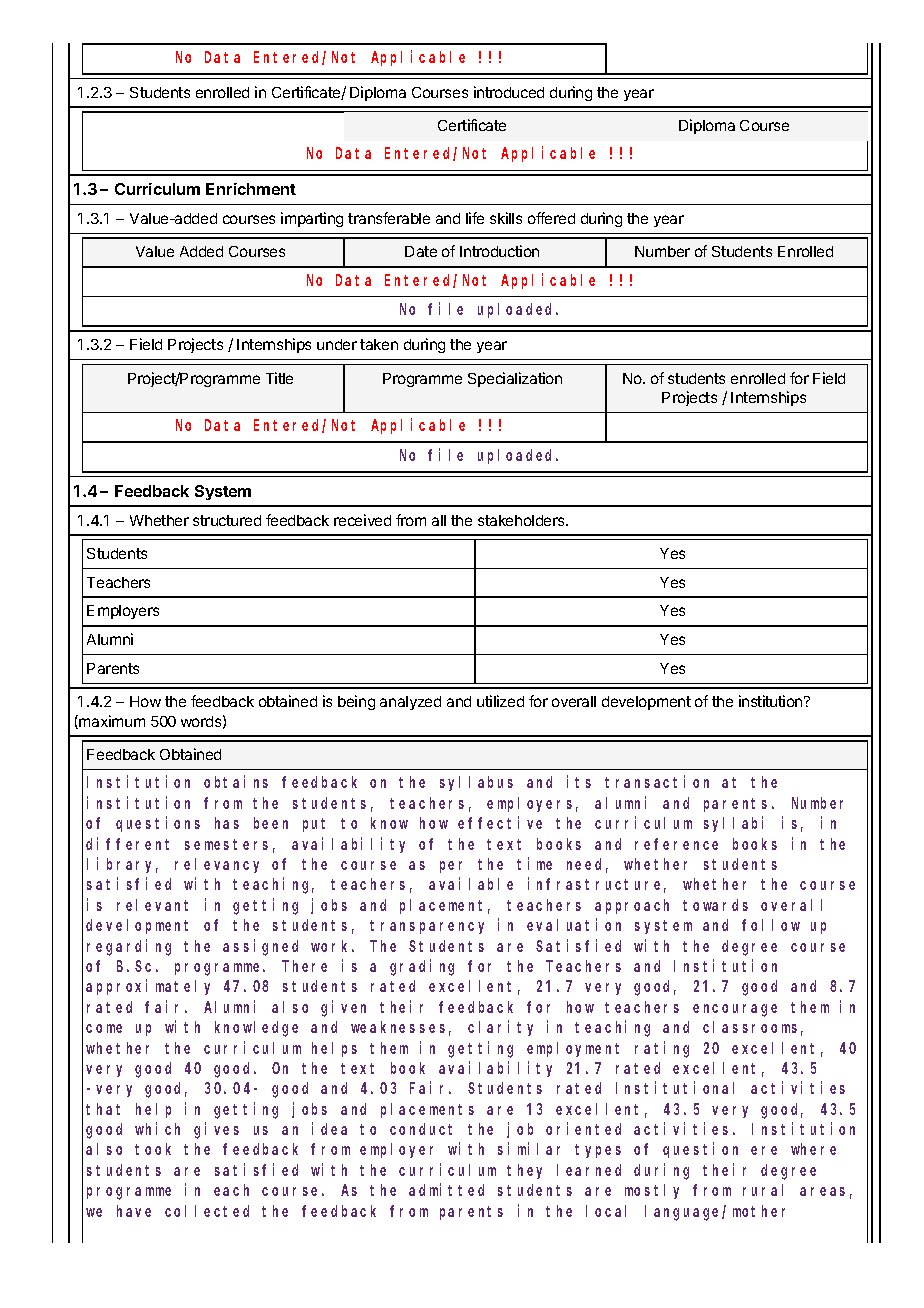 The image size is (924, 1308). Describe the element at coordinates (134, 1211) in the screenshot. I see `have` at that location.
